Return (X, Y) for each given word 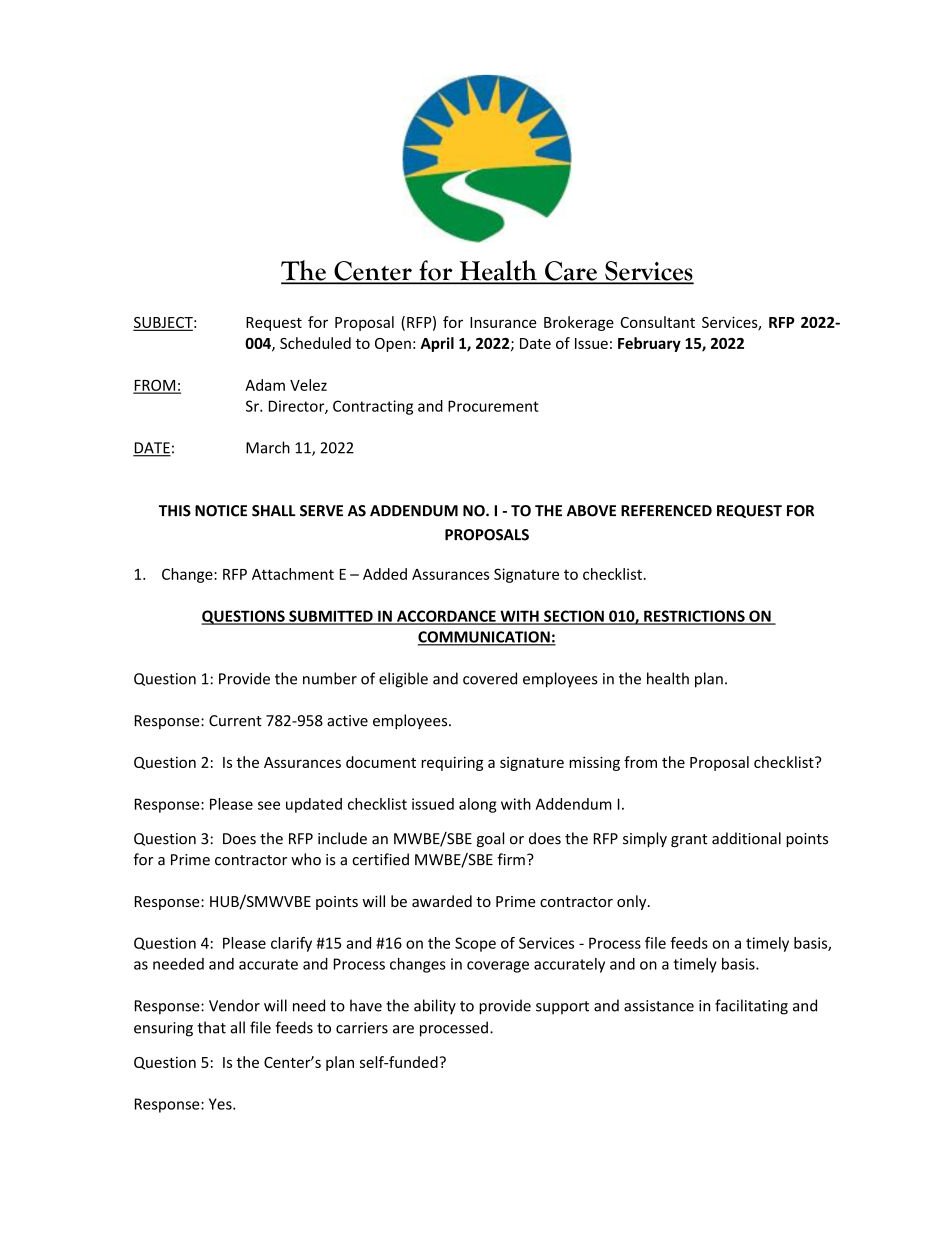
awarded (442, 901)
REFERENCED (666, 511)
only (633, 902)
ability (435, 1007)
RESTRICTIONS (694, 617)
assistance (659, 1006)
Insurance (503, 322)
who (306, 859)
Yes (221, 1104)
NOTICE (221, 511)
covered (490, 678)
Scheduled (315, 343)
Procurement (493, 406)
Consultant (658, 322)
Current (235, 721)
